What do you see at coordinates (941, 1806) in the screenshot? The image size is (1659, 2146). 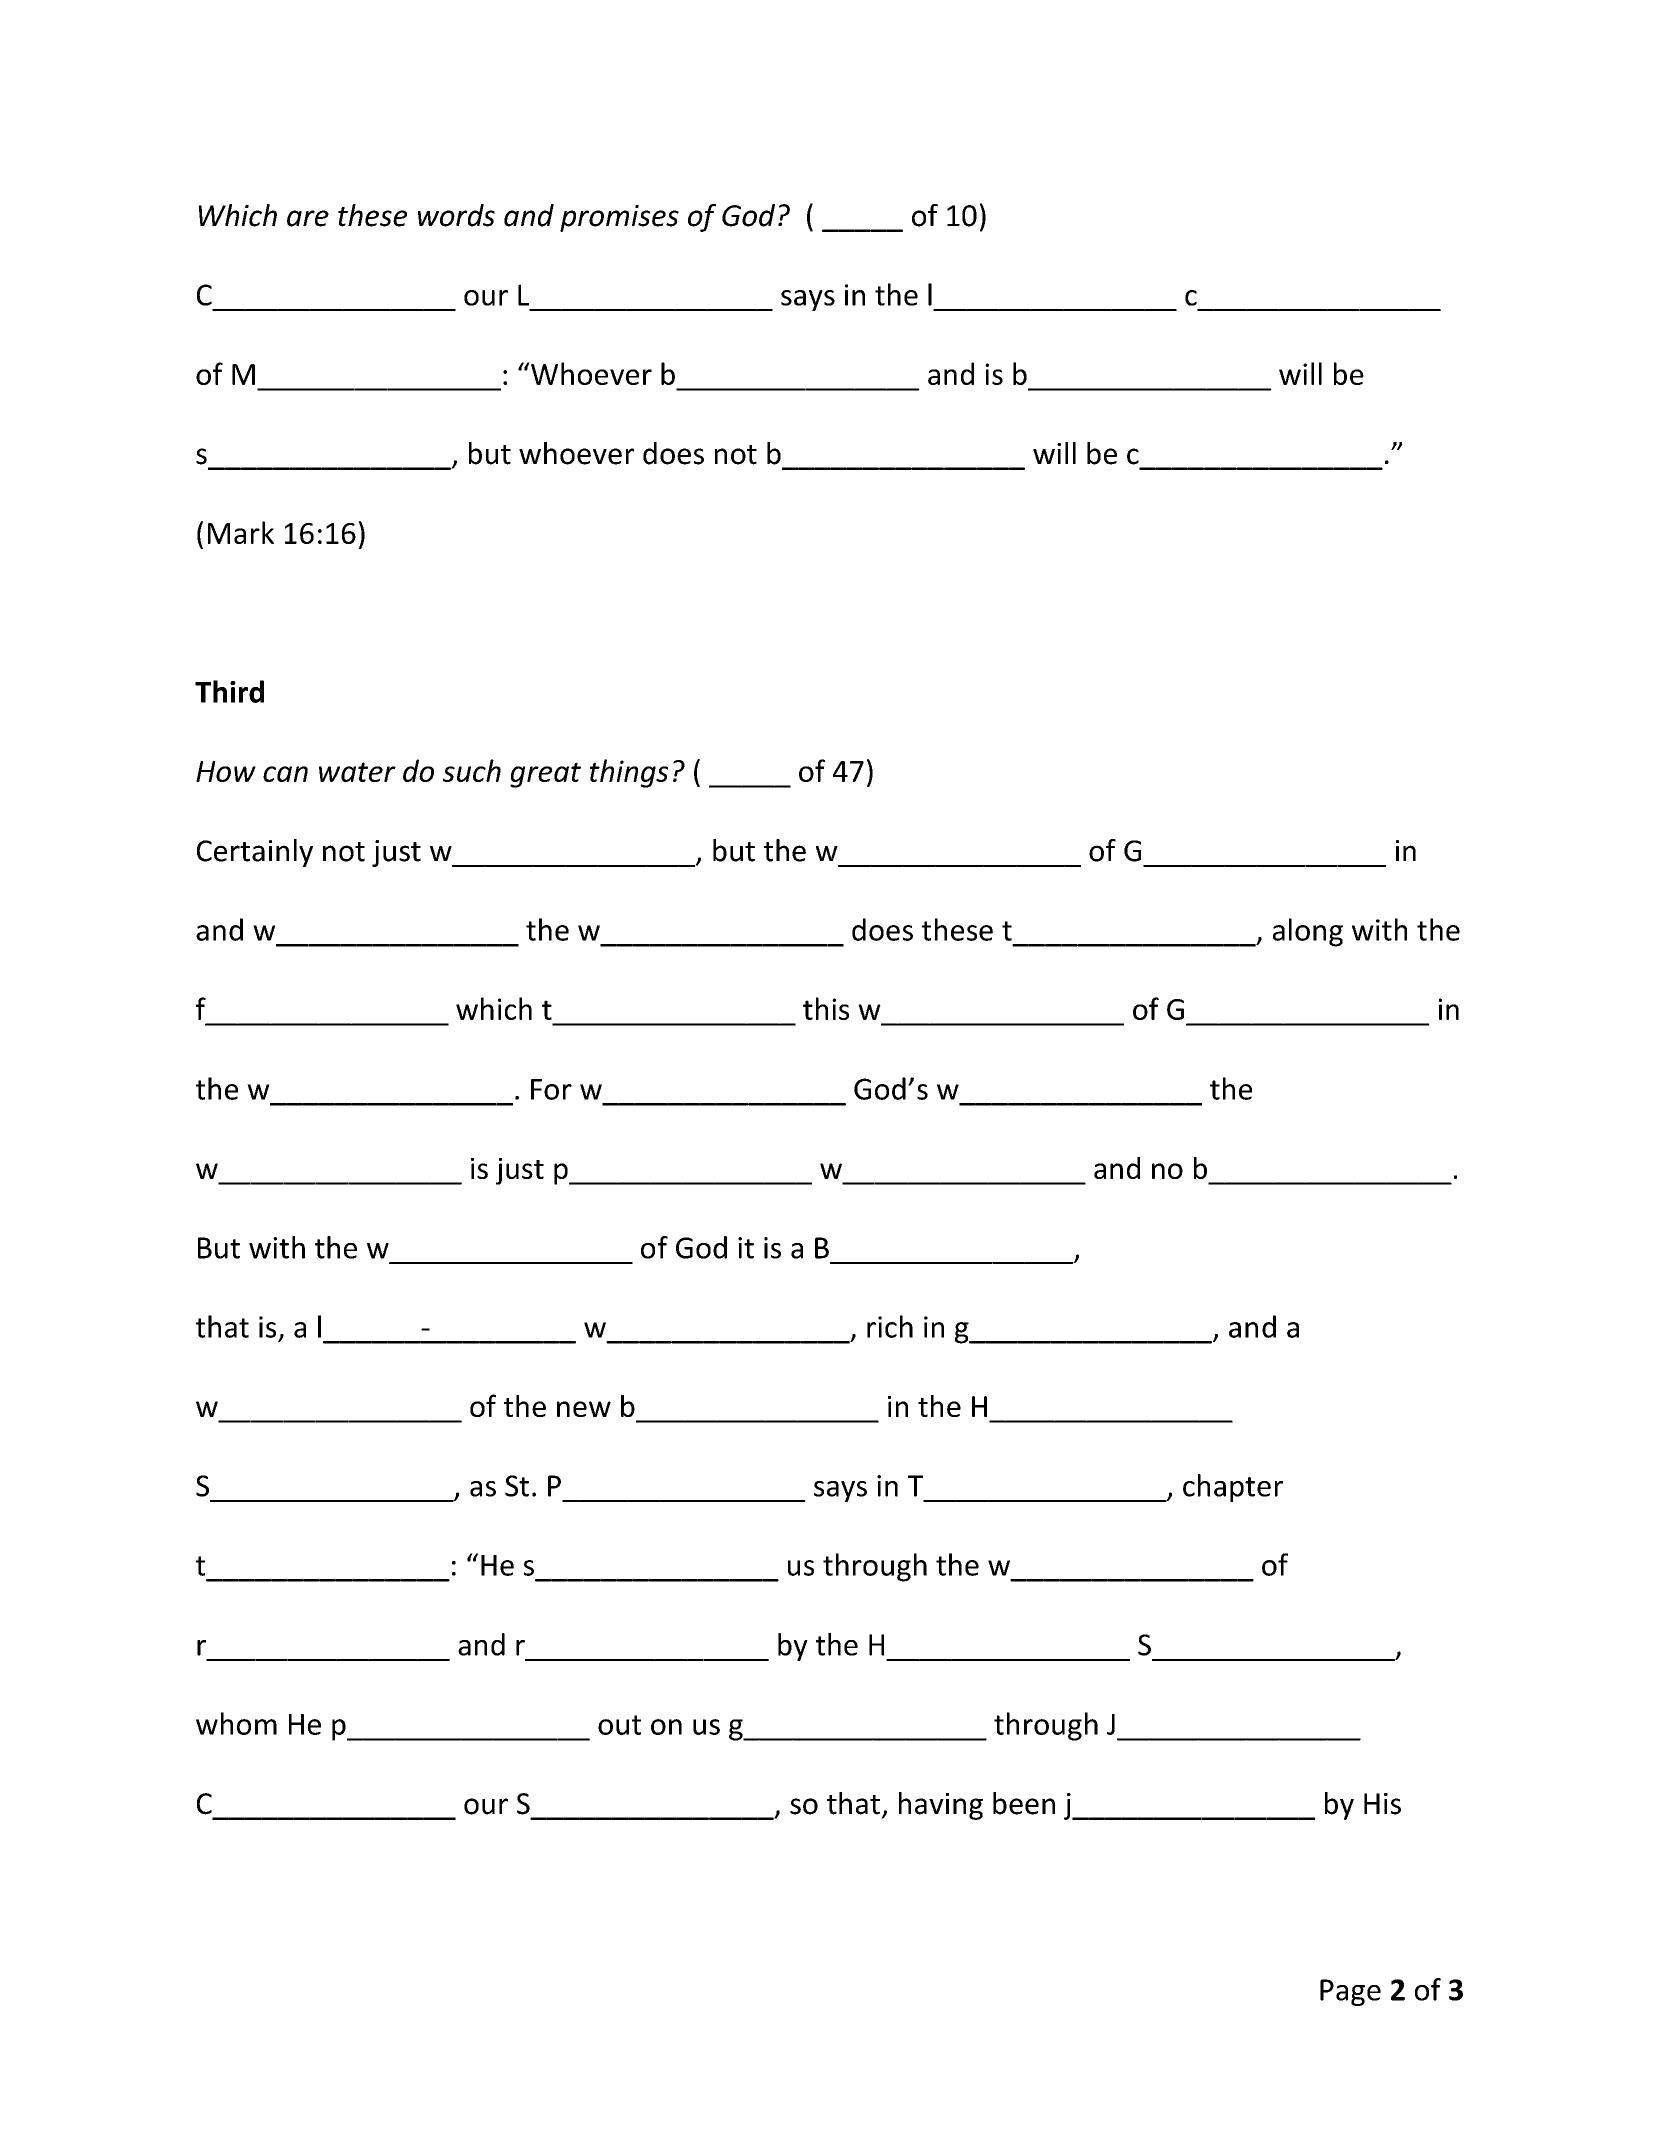 I see `having` at bounding box center [941, 1806].
